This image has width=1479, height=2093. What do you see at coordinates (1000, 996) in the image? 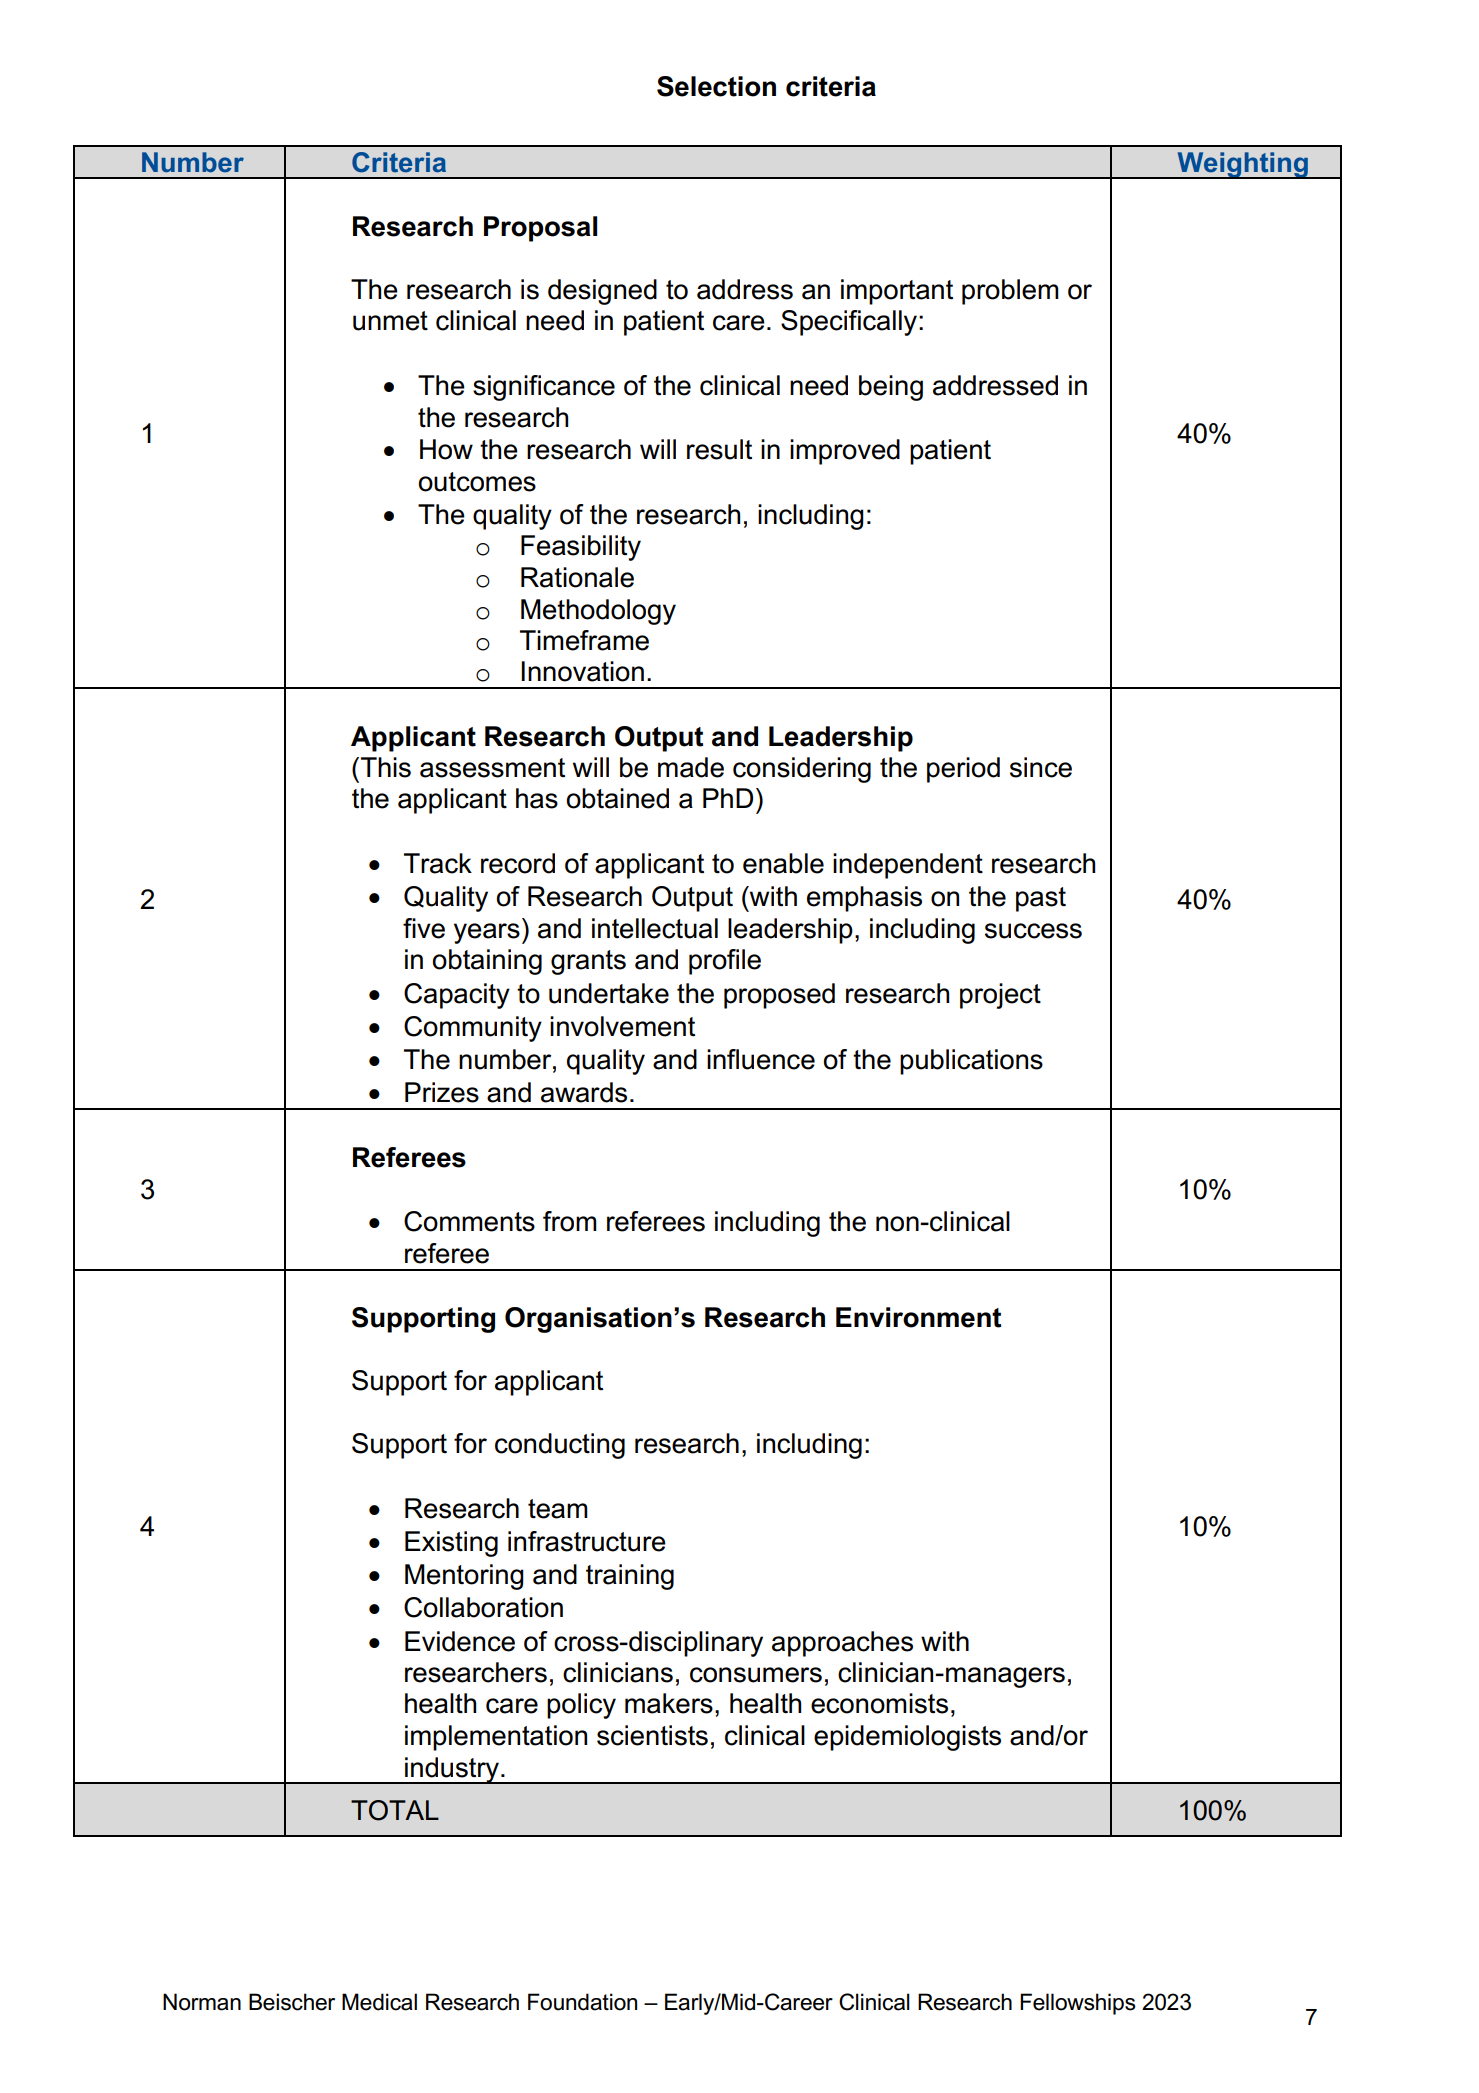
I see `project` at bounding box center [1000, 996].
